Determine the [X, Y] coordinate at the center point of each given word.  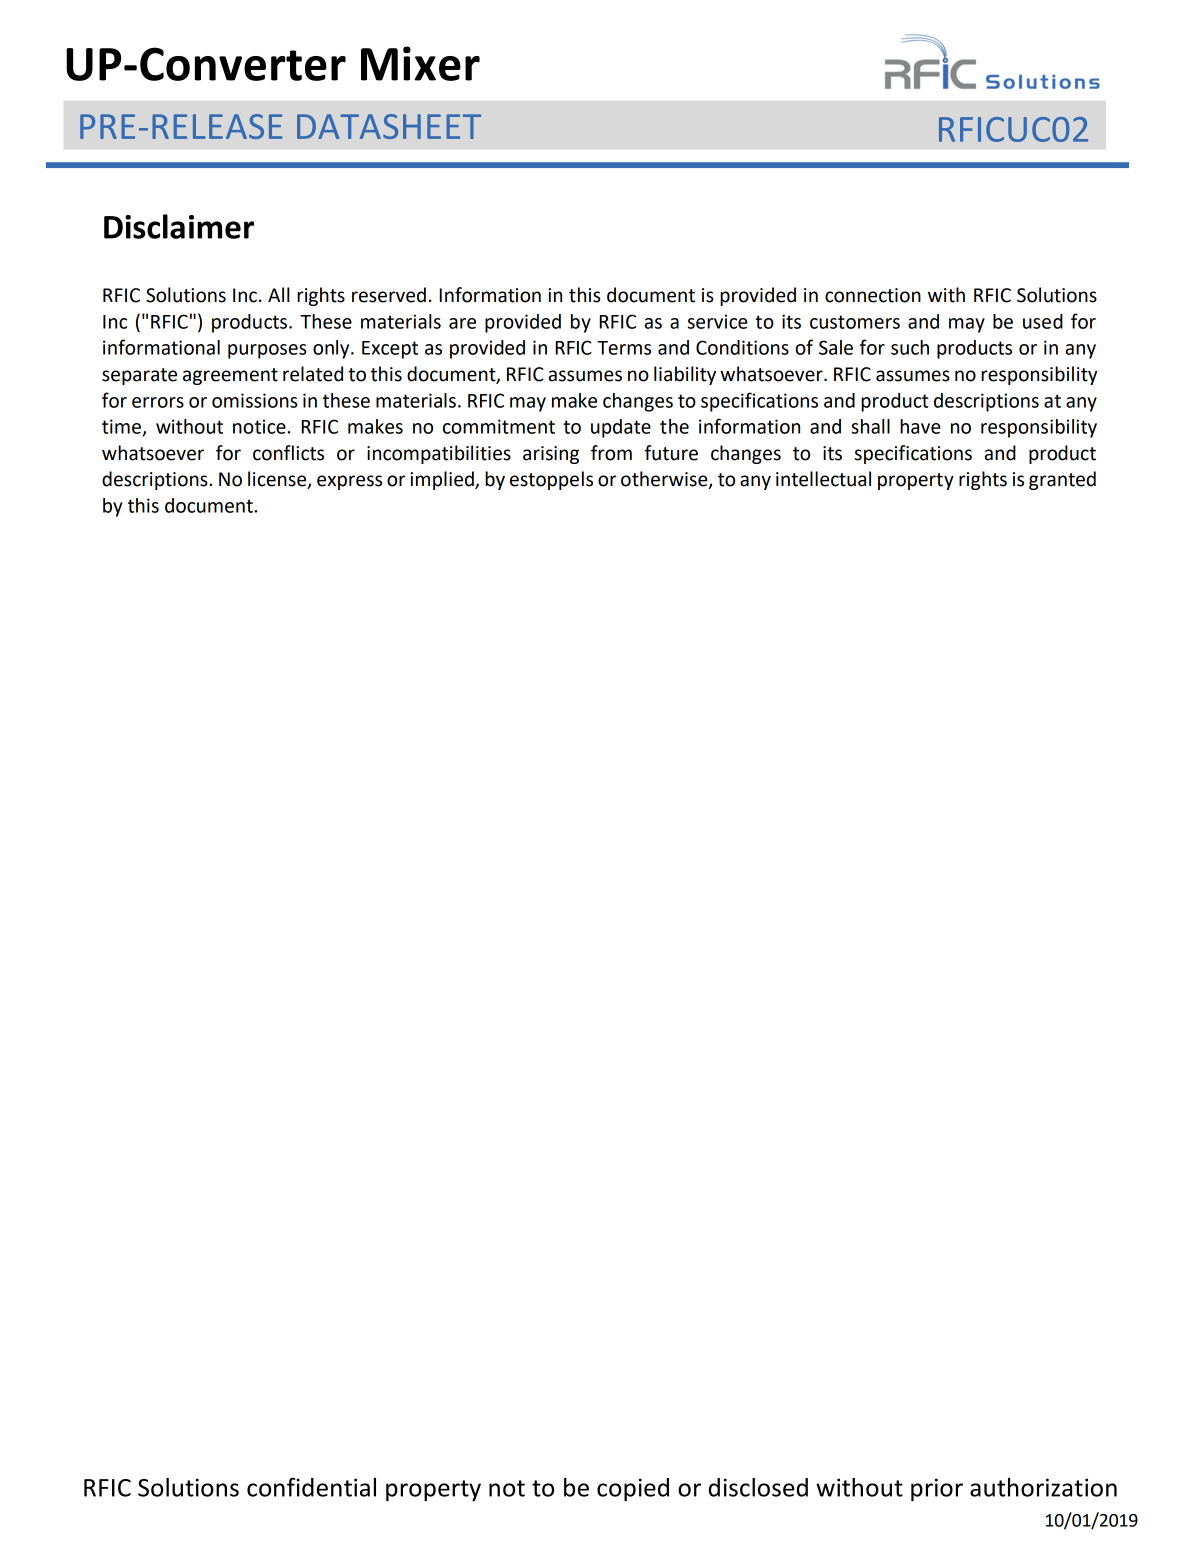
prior [937, 1489]
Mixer [420, 63]
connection [873, 295]
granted [1062, 480]
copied [633, 1489]
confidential [311, 1487]
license [278, 480]
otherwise [665, 480]
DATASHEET [389, 126]
